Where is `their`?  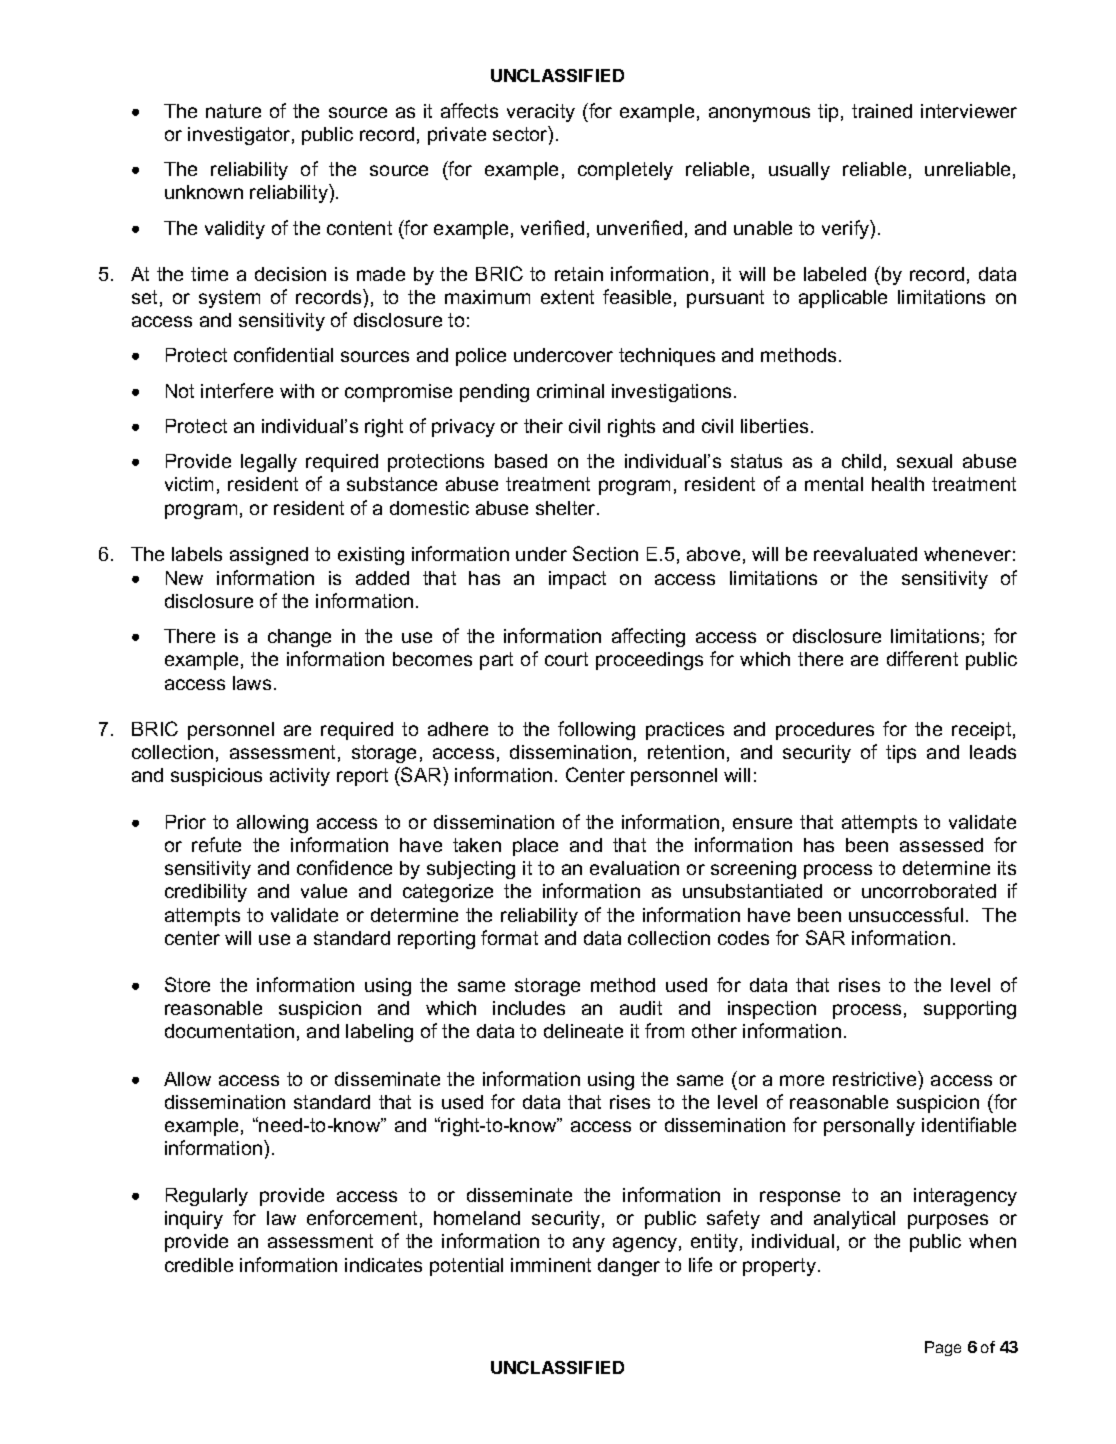 their is located at coordinates (543, 426).
